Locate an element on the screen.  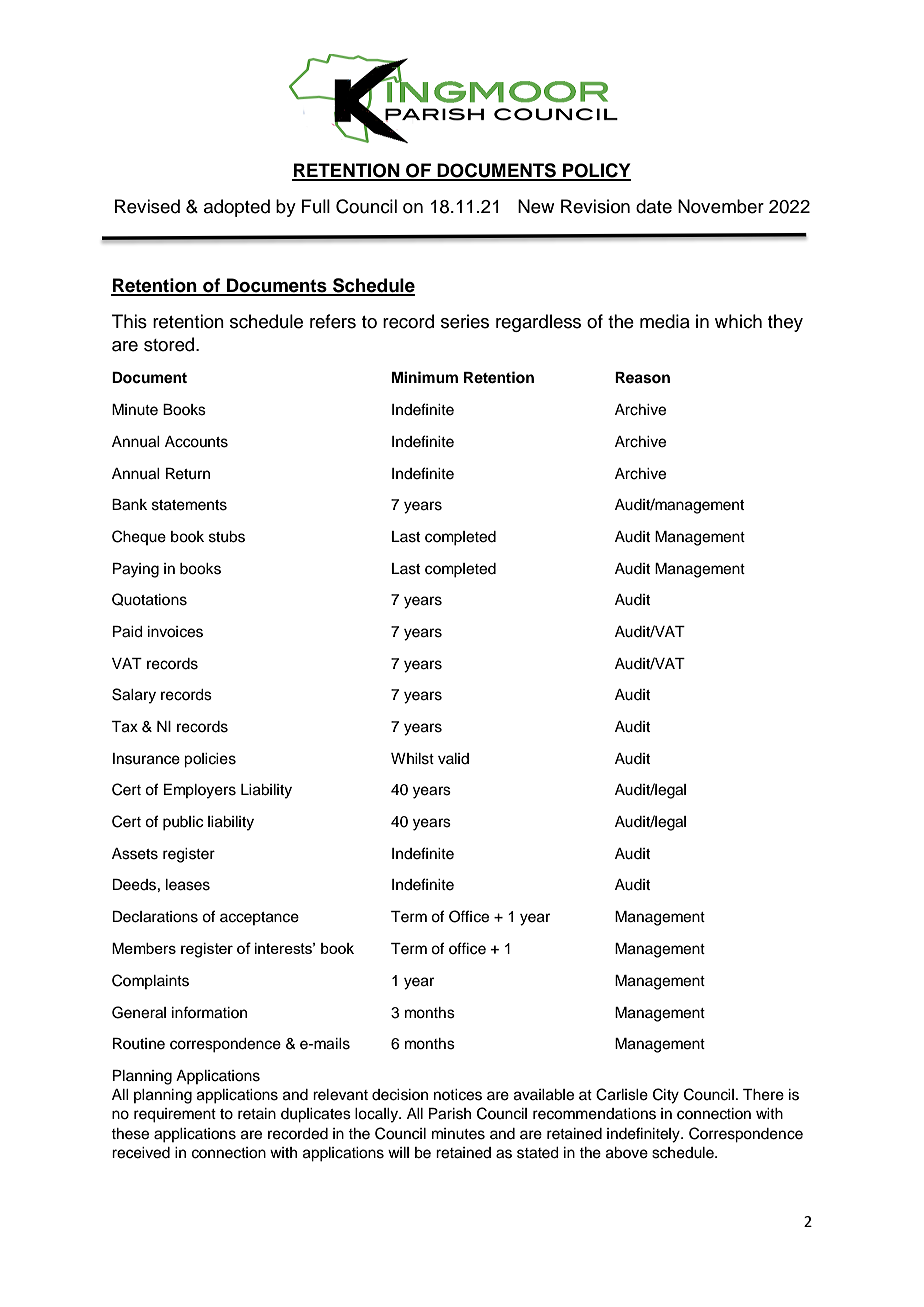
statements is located at coordinates (189, 505).
